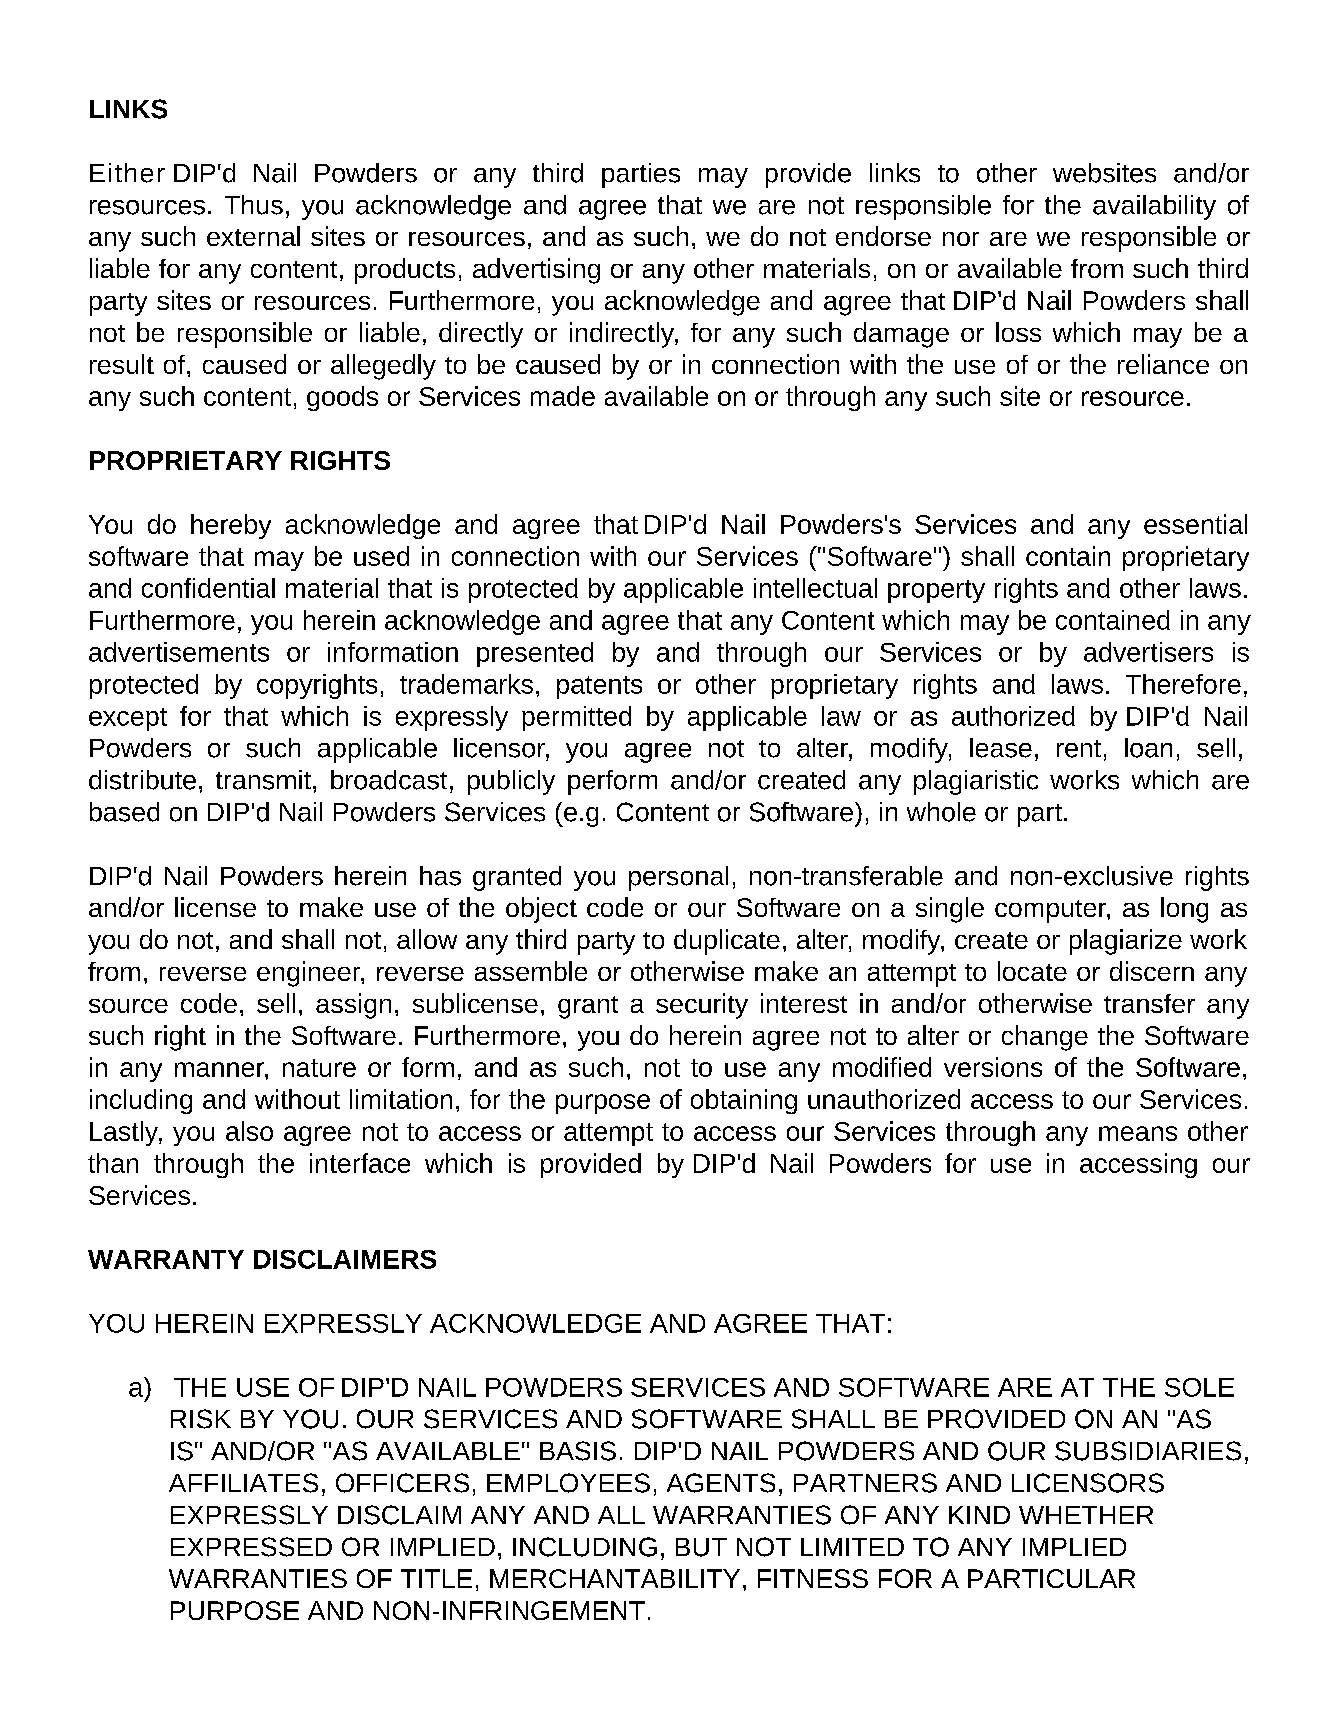 The height and width of the screenshot is (1733, 1339). What do you see at coordinates (1154, 207) in the screenshot?
I see `availability` at bounding box center [1154, 207].
